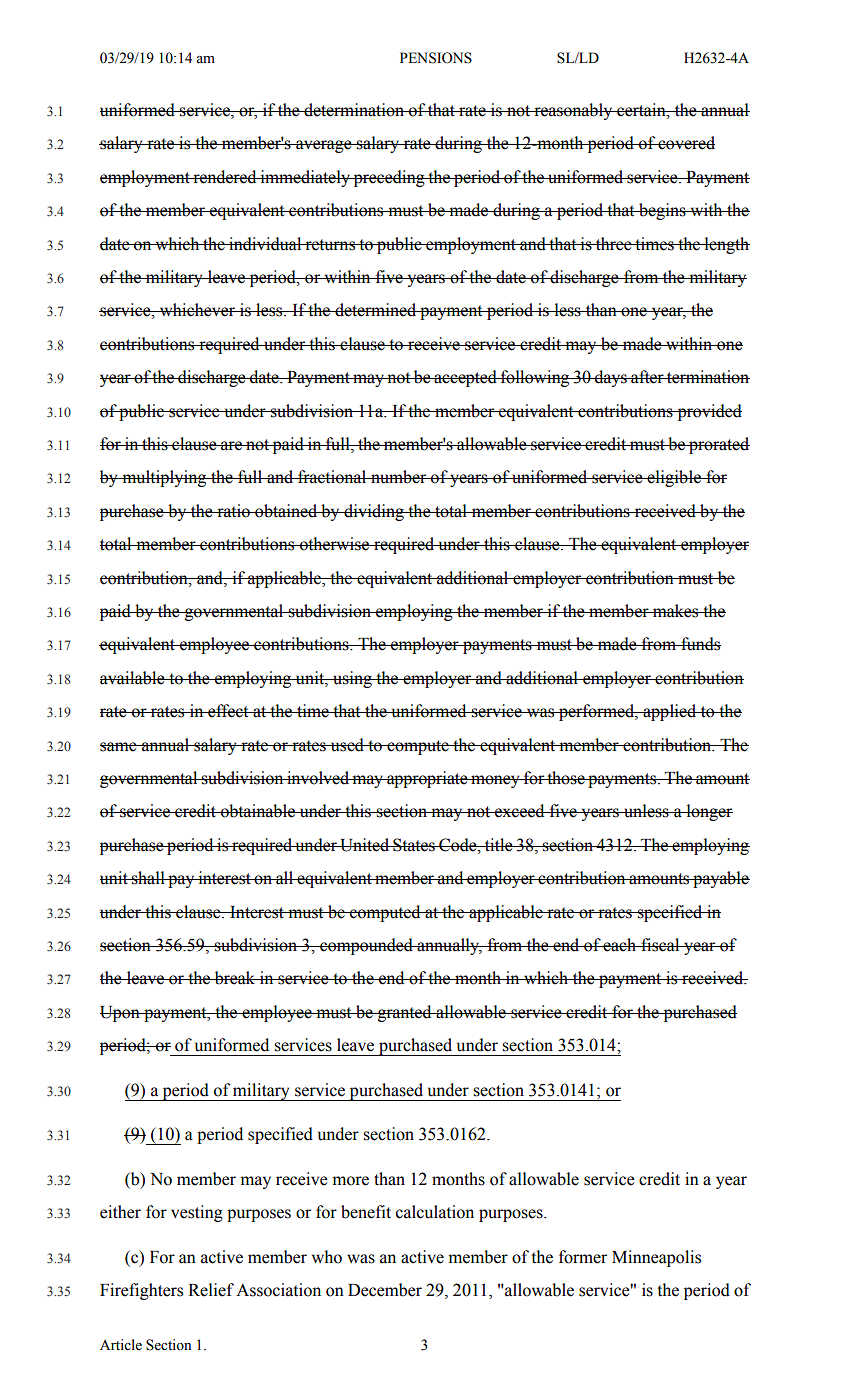 The image size is (849, 1400). Describe the element at coordinates (148, 878) in the screenshot. I see `shall` at that location.
